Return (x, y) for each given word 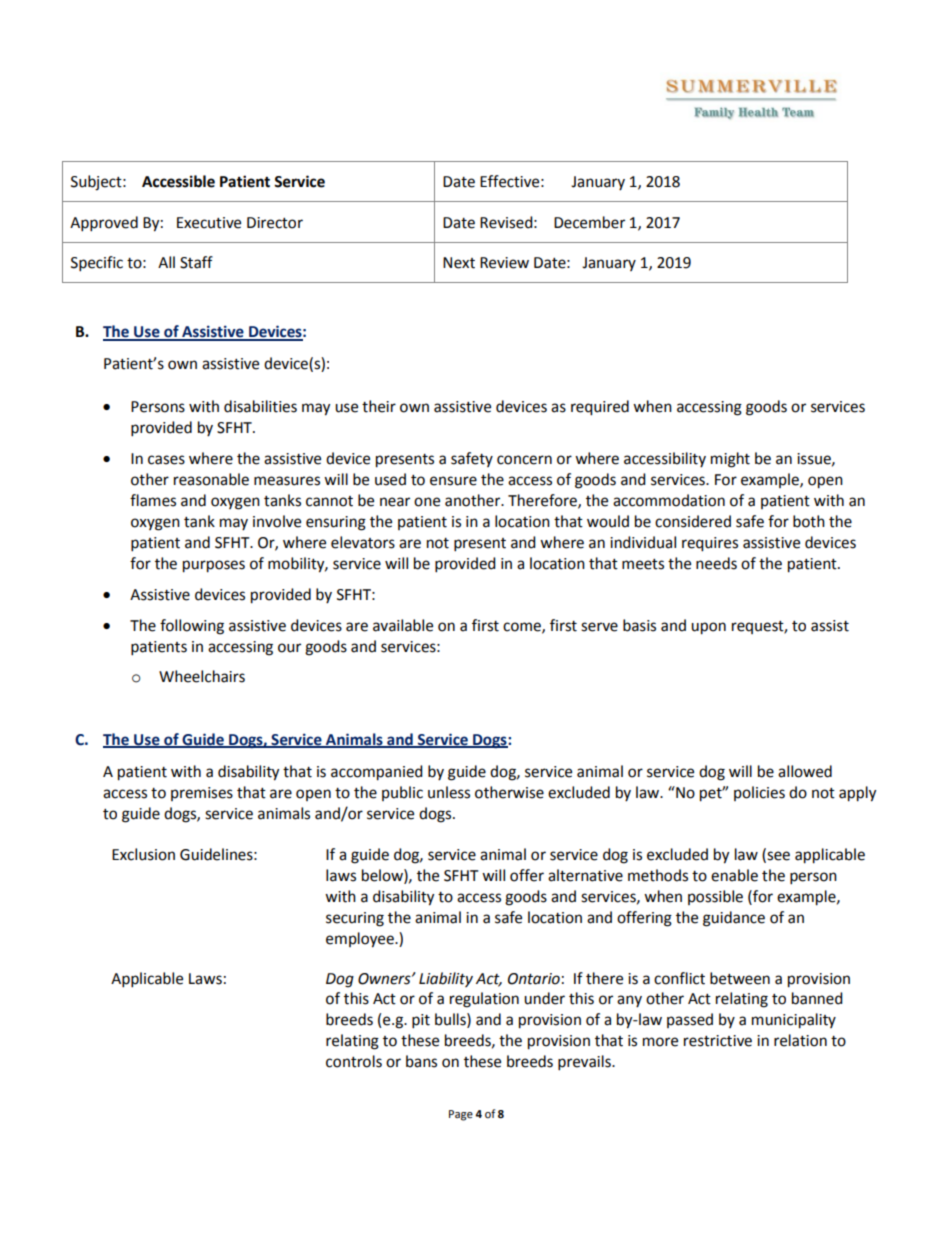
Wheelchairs (202, 676)
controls (354, 1061)
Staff (196, 262)
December (589, 222)
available (403, 625)
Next (459, 263)
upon (708, 628)
